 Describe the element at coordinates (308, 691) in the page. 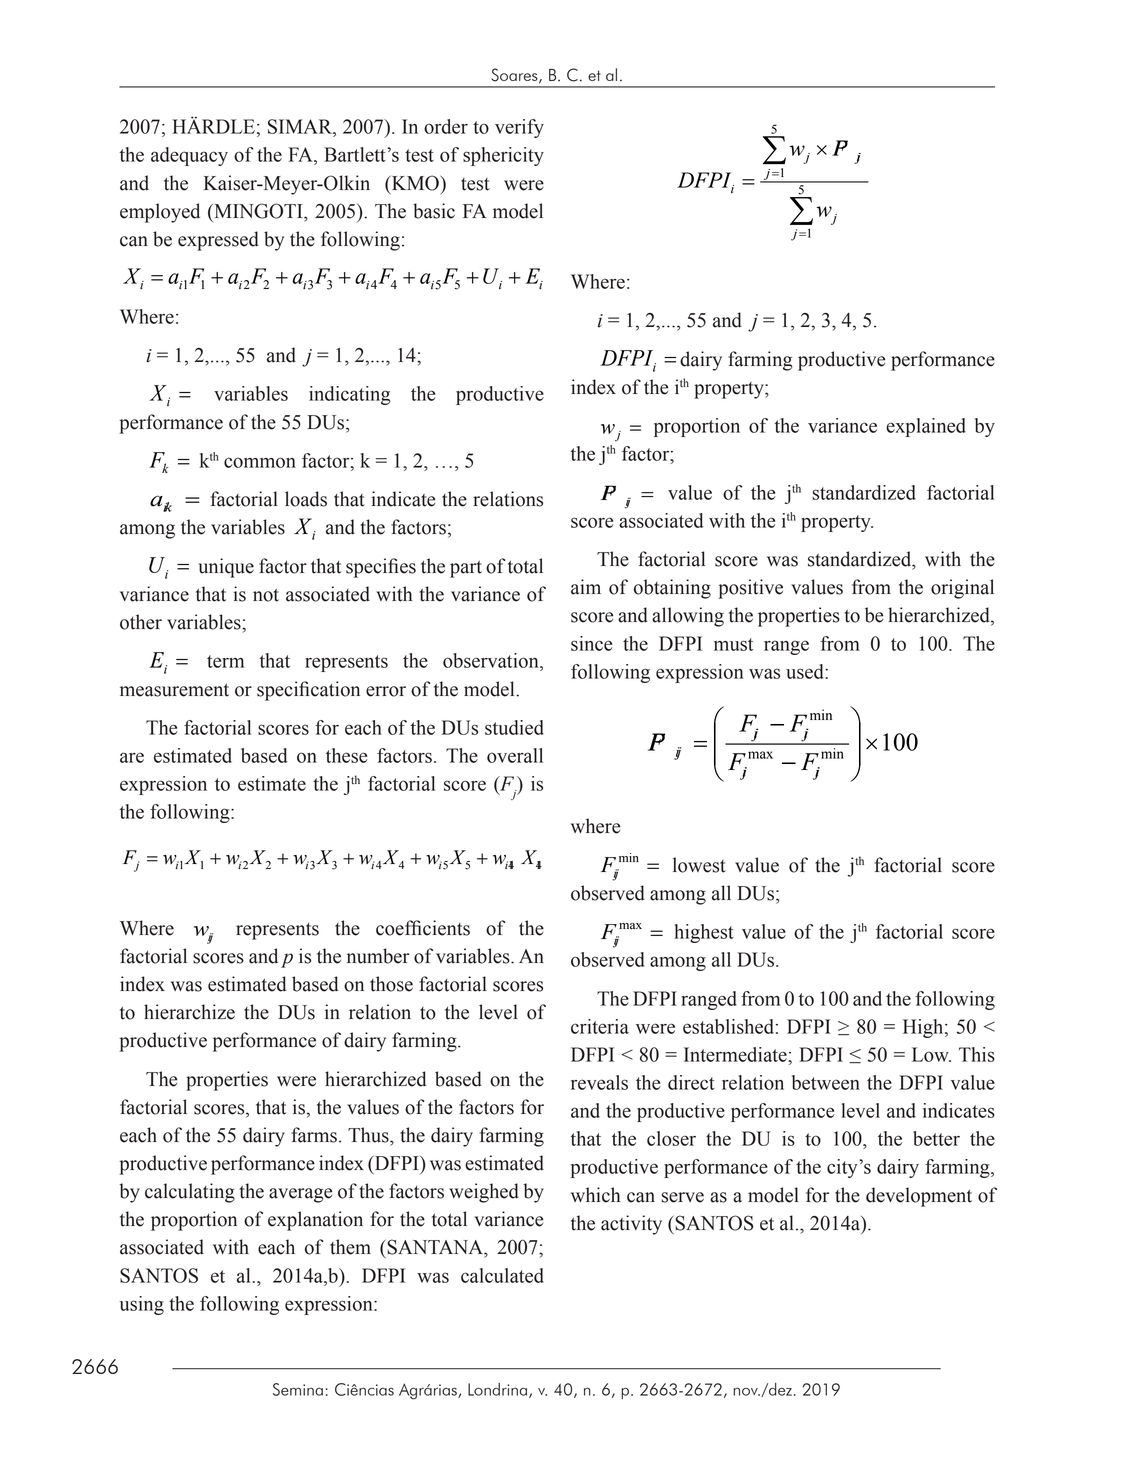

I see `specification` at that location.
